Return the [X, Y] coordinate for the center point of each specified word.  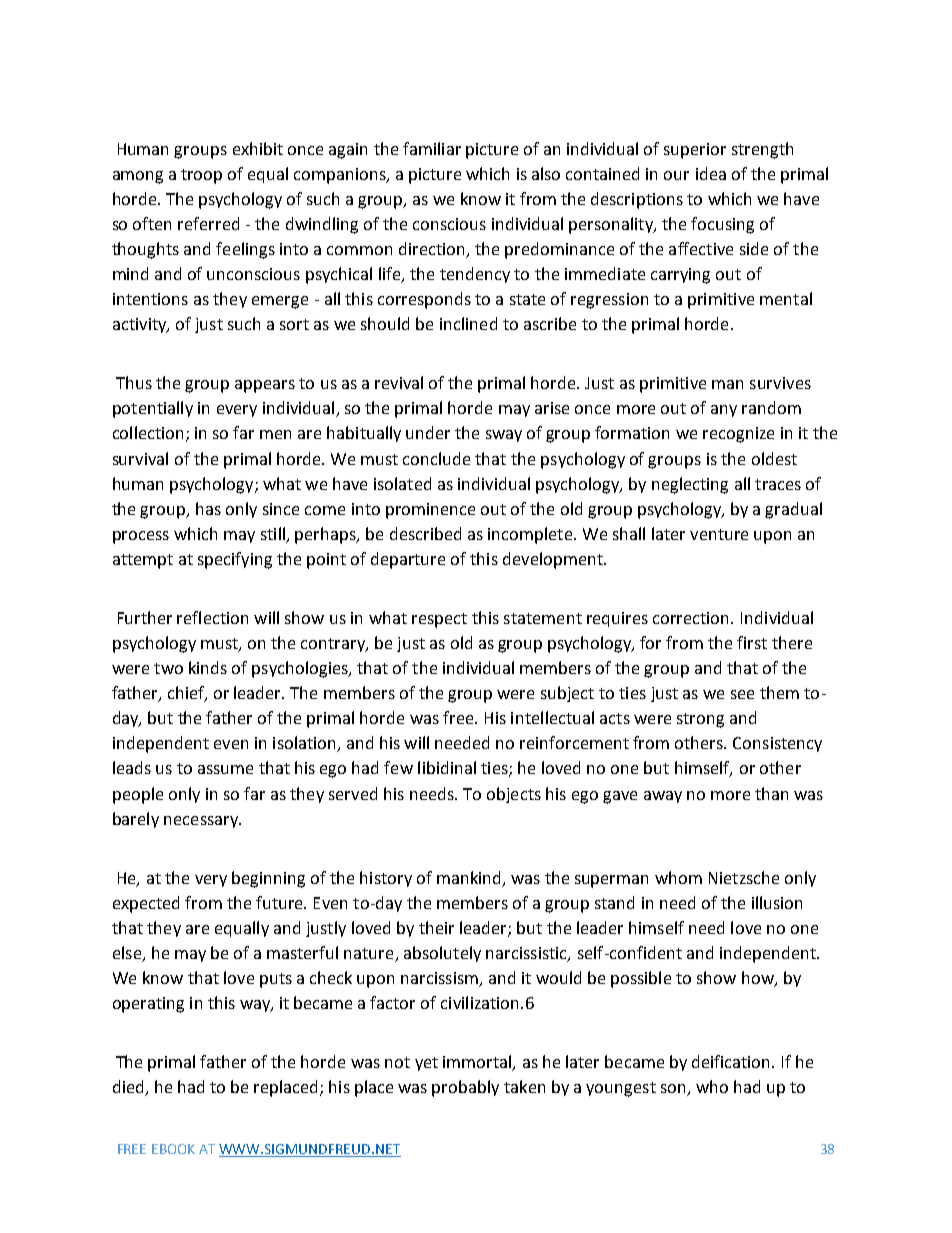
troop [201, 176]
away [663, 797]
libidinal [447, 767]
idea [711, 173]
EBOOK [173, 1149]
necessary [202, 822]
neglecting [690, 485]
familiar [432, 148]
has [208, 508]
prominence [430, 511]
